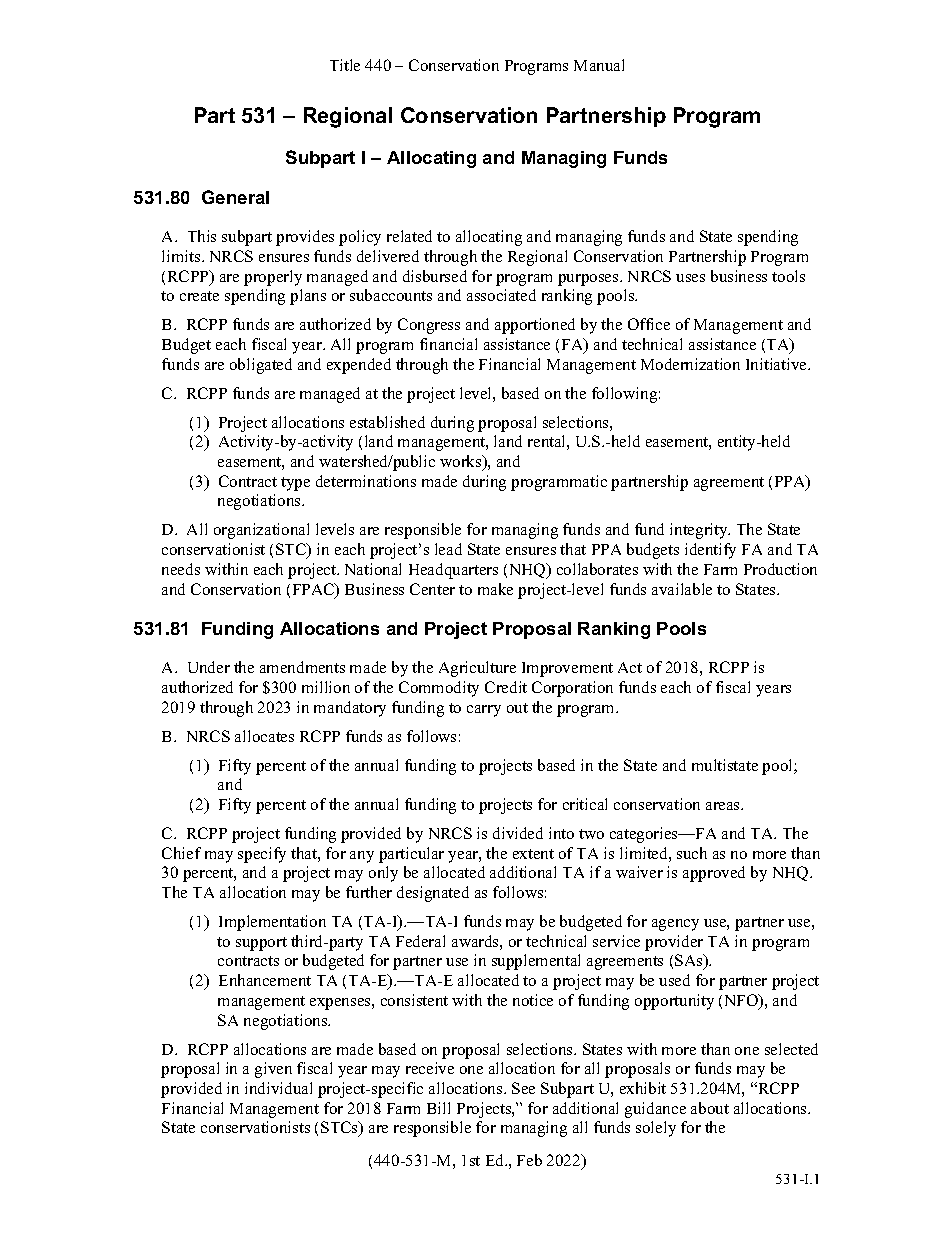 Image resolution: width=952 pixels, height=1233 pixels. Describe the element at coordinates (599, 65) in the screenshot. I see `Manual` at that location.
